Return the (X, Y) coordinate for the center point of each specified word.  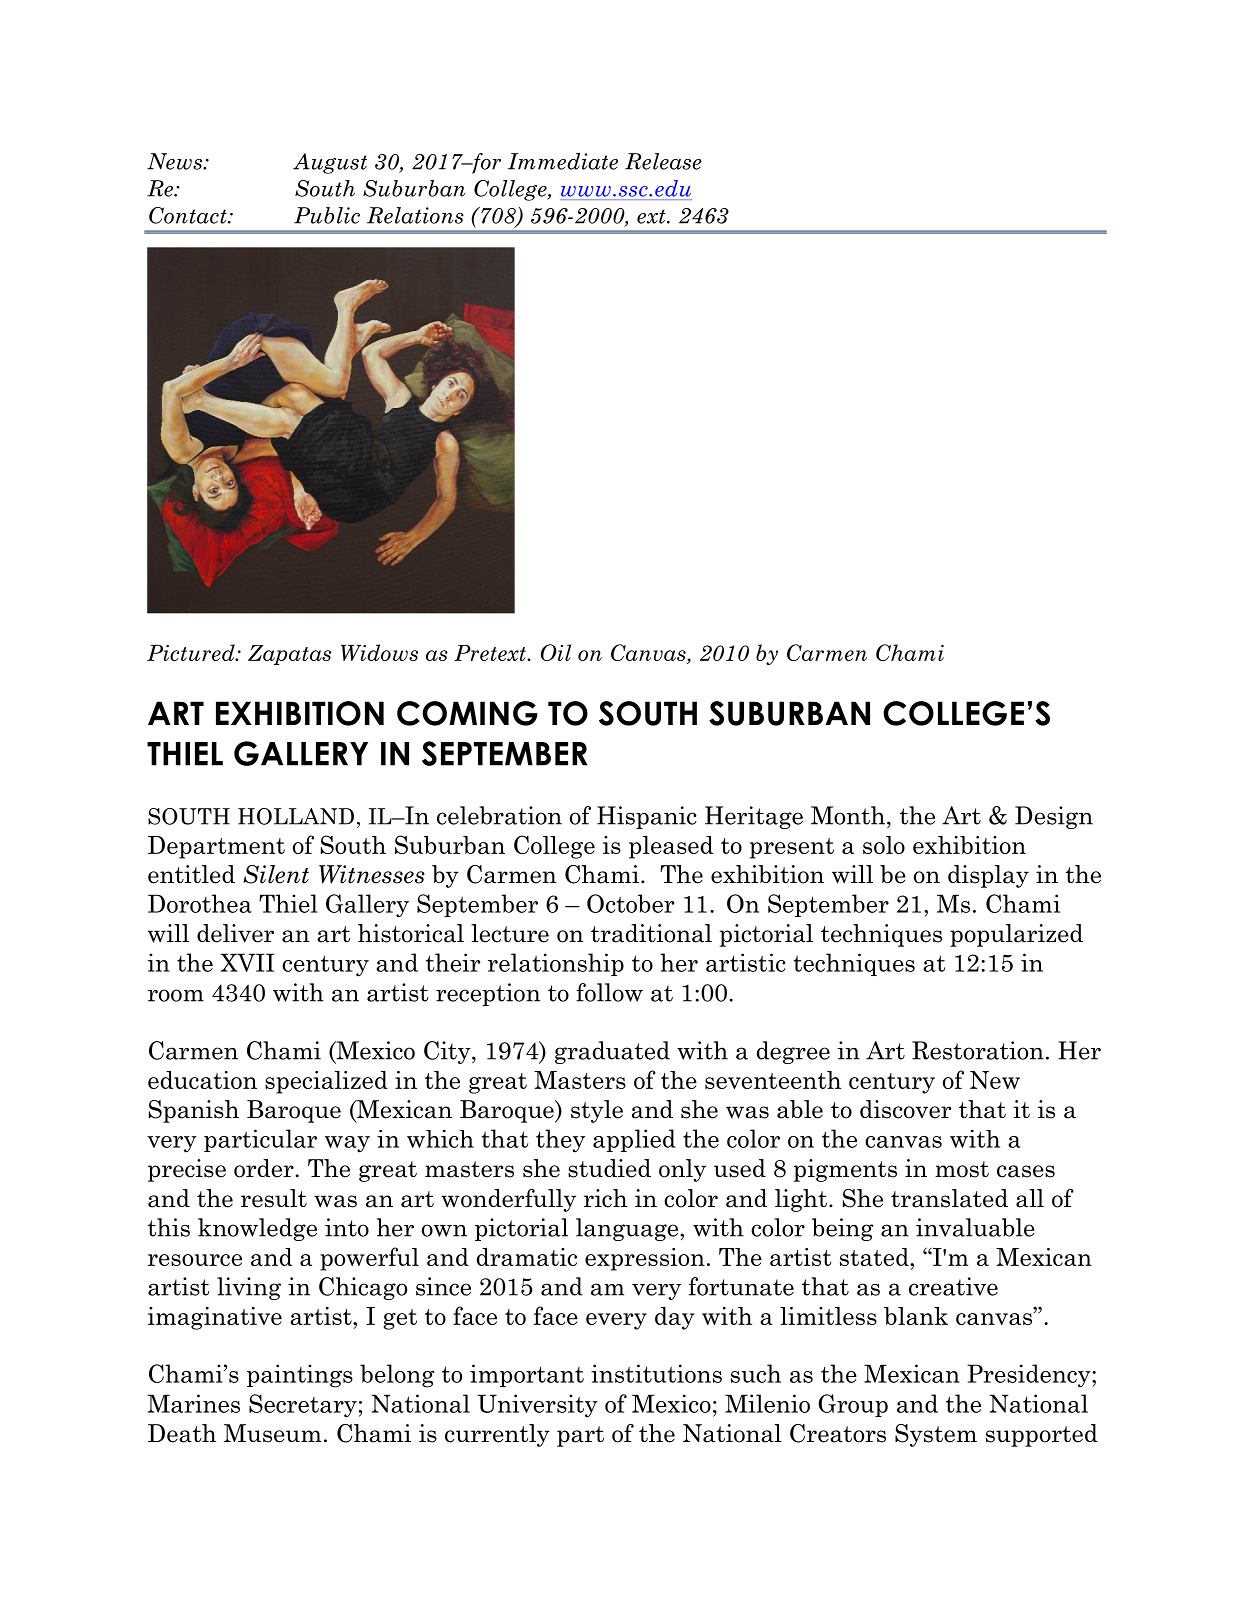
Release (663, 161)
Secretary (303, 1406)
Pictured (192, 652)
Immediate (563, 161)
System (936, 1435)
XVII (247, 962)
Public (327, 215)
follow (609, 992)
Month (848, 815)
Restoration (978, 1050)
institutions (656, 1373)
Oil (556, 652)
